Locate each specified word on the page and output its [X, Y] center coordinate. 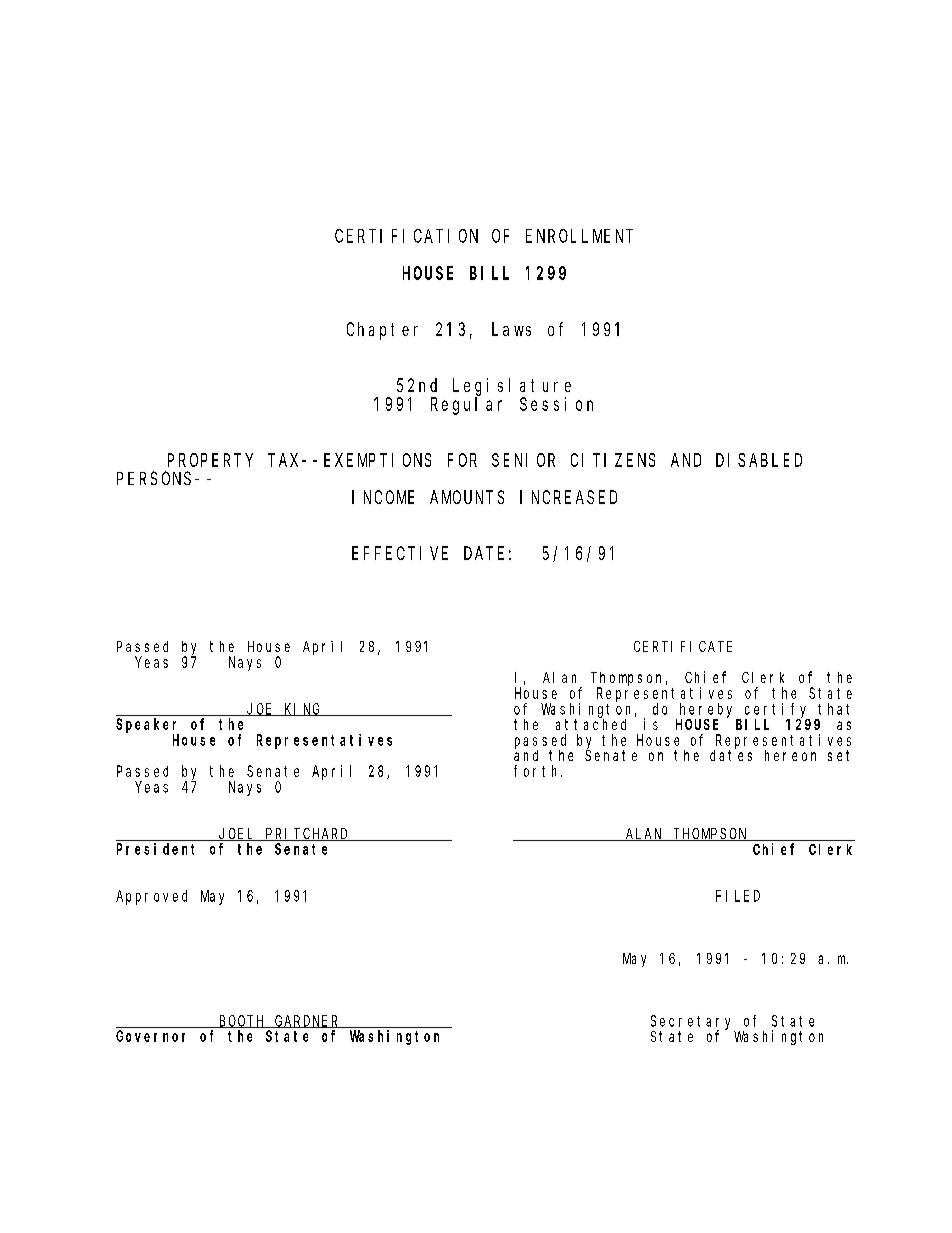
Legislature [512, 387]
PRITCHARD [307, 834]
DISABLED [759, 460]
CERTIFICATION [406, 236]
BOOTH [242, 1021]
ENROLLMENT [579, 236]
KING [303, 709]
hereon [790, 755]
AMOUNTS [467, 497]
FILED [738, 896]
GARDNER [307, 1021]
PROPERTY [210, 460]
